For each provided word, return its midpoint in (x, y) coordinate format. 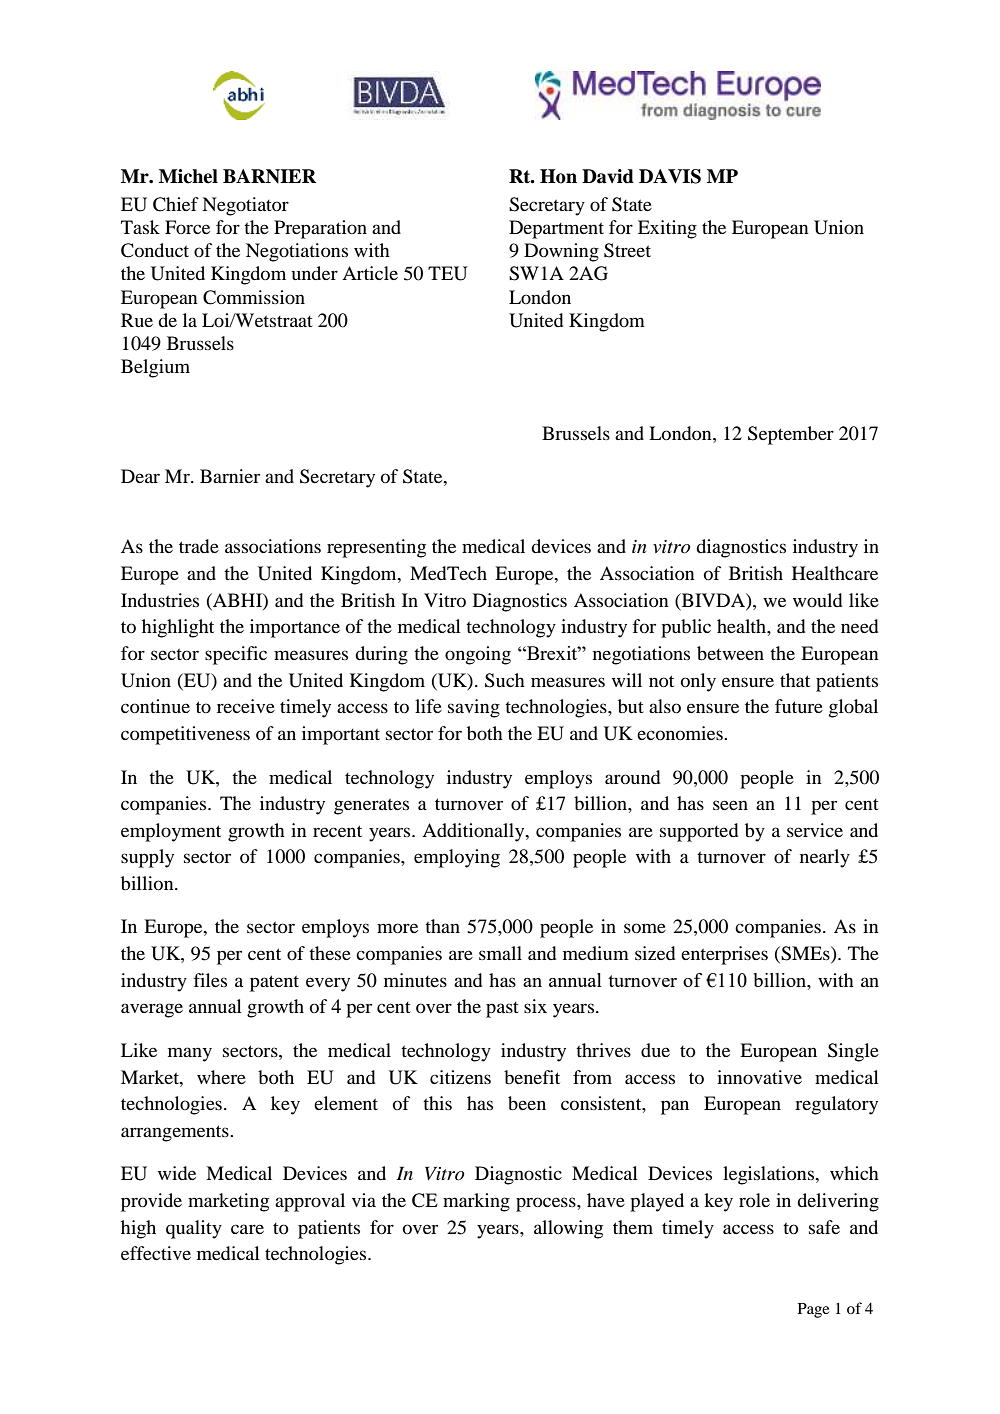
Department (556, 229)
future (799, 706)
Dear (140, 476)
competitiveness (185, 735)
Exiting (667, 229)
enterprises (724, 955)
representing (376, 548)
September (791, 435)
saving (474, 708)
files (210, 980)
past (502, 1010)
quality (194, 1229)
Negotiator (245, 206)
